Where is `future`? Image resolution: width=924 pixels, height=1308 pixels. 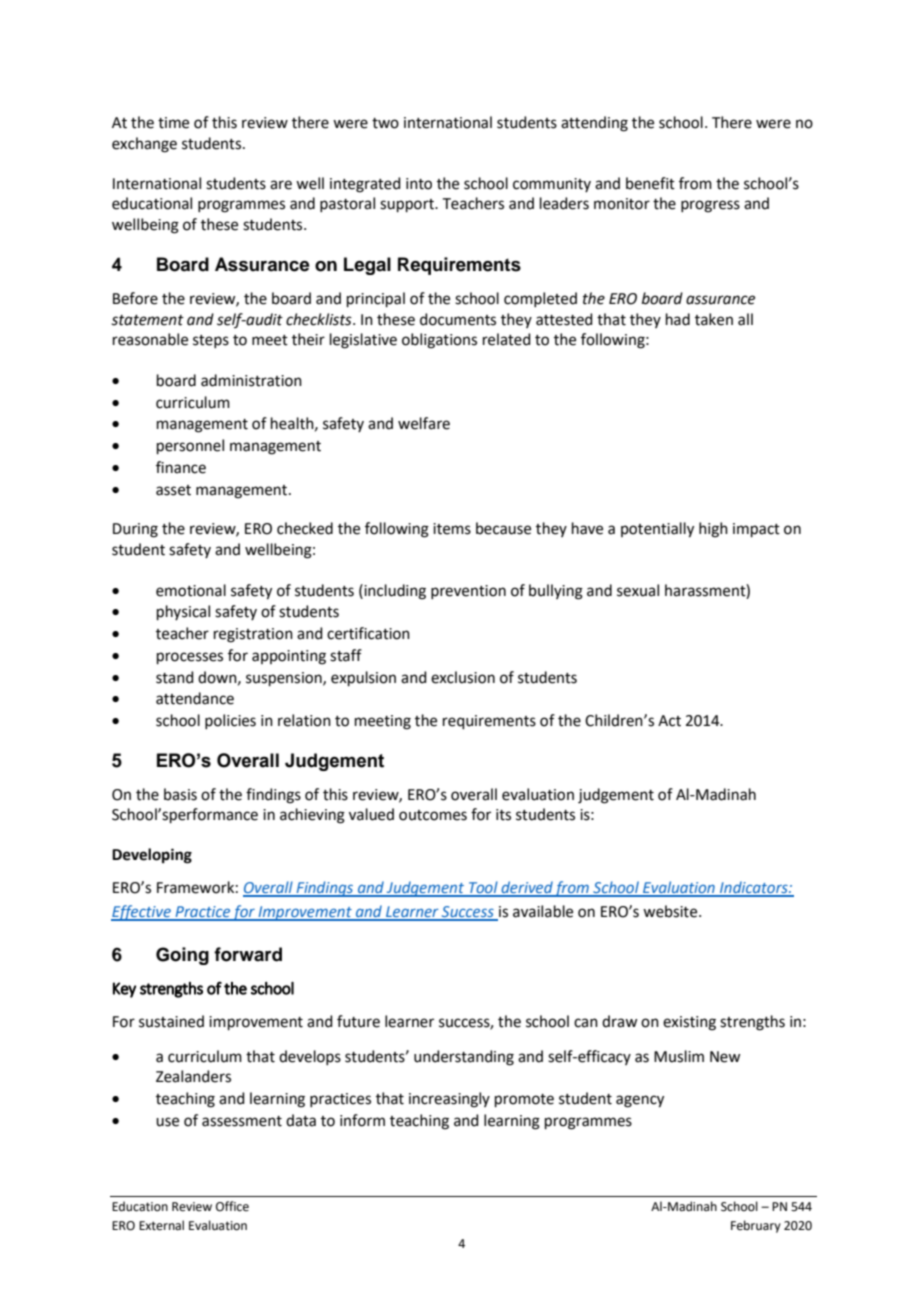
future is located at coordinates (358, 1021).
